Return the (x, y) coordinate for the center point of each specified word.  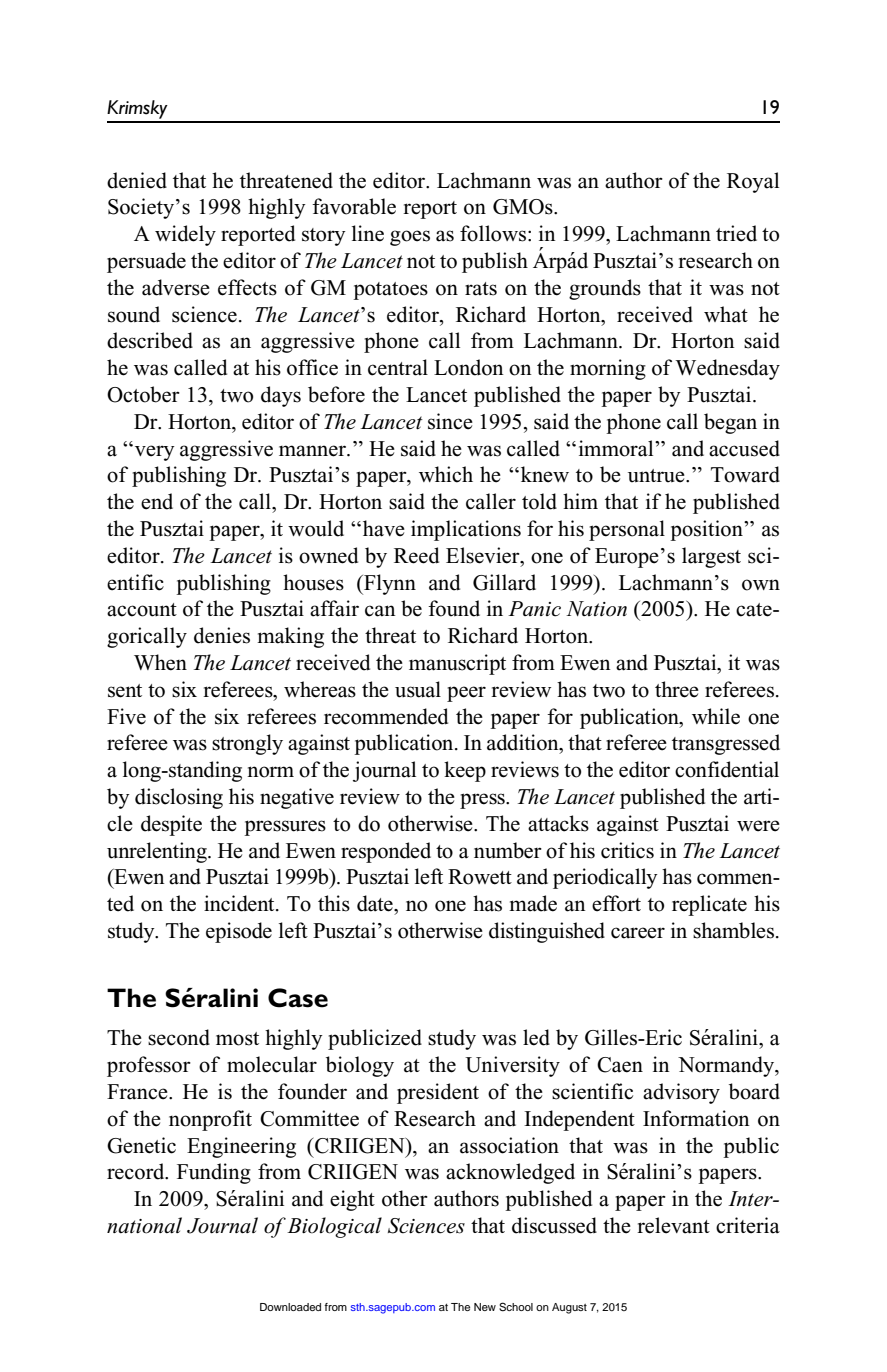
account (142, 610)
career (638, 933)
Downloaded (290, 1307)
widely (185, 235)
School (516, 1307)
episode (239, 932)
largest (711, 557)
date (376, 903)
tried (736, 233)
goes (410, 238)
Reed (416, 555)
